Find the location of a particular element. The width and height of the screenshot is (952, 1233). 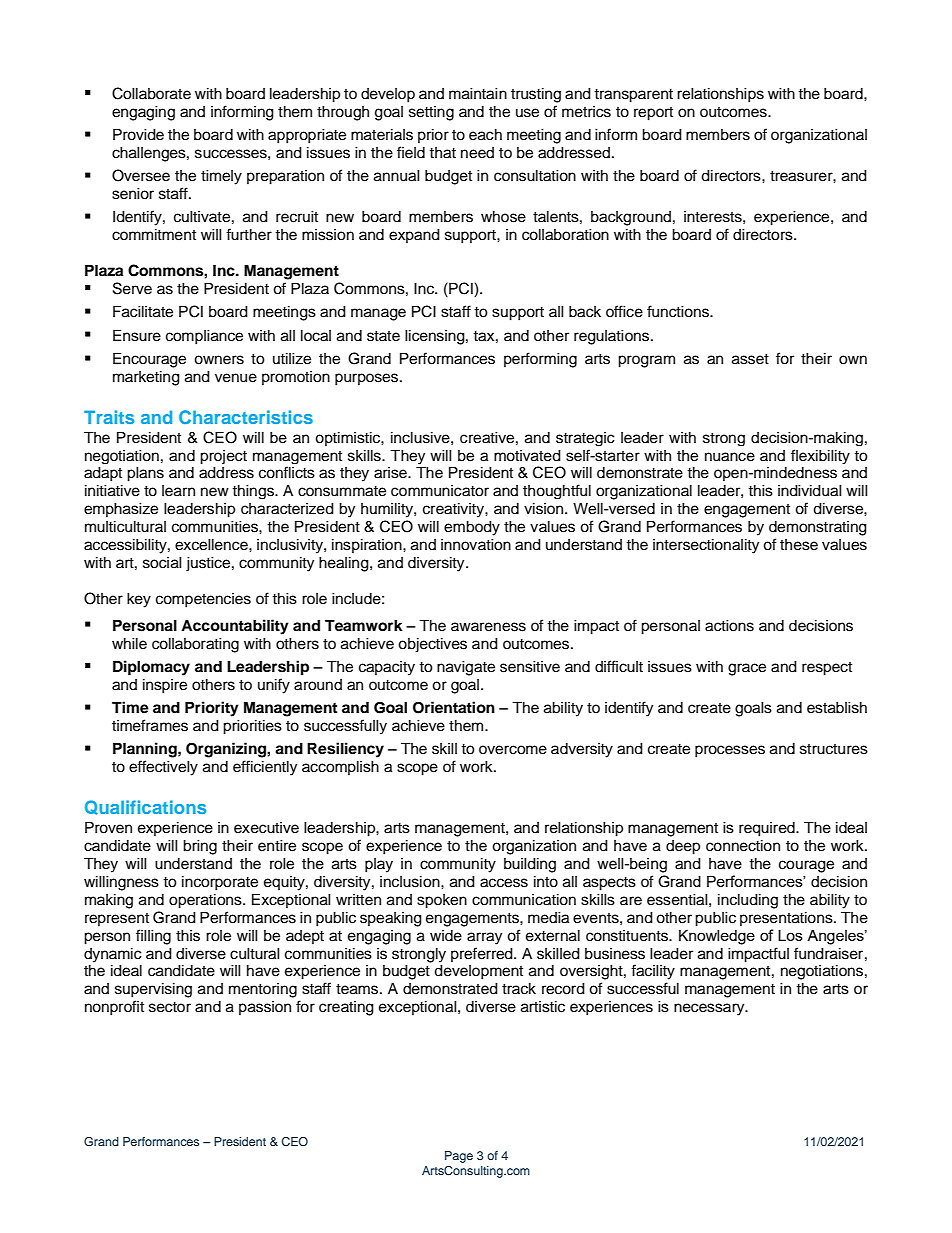

spoken is located at coordinates (442, 901).
